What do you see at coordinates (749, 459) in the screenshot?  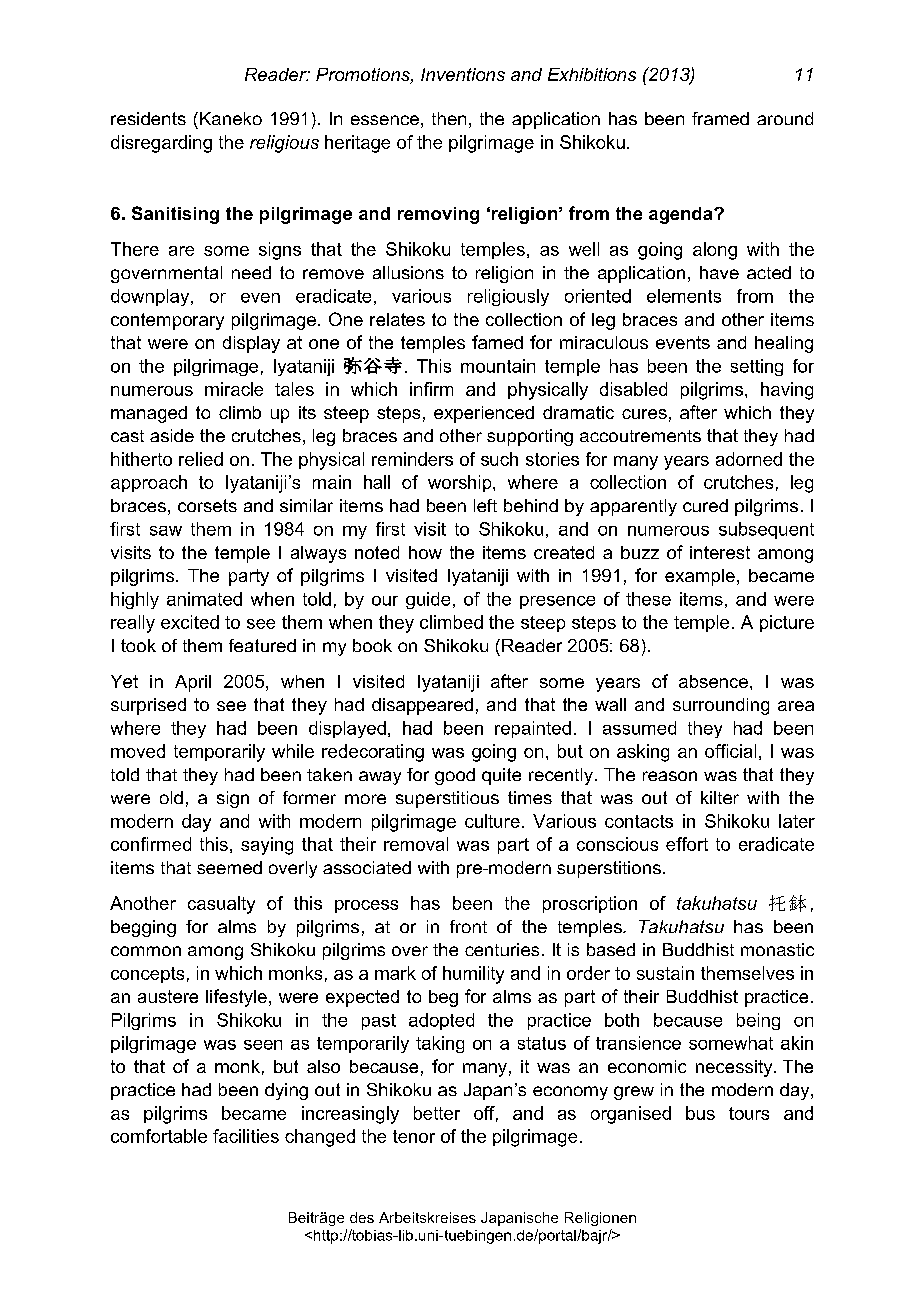 I see `adorned` at bounding box center [749, 459].
